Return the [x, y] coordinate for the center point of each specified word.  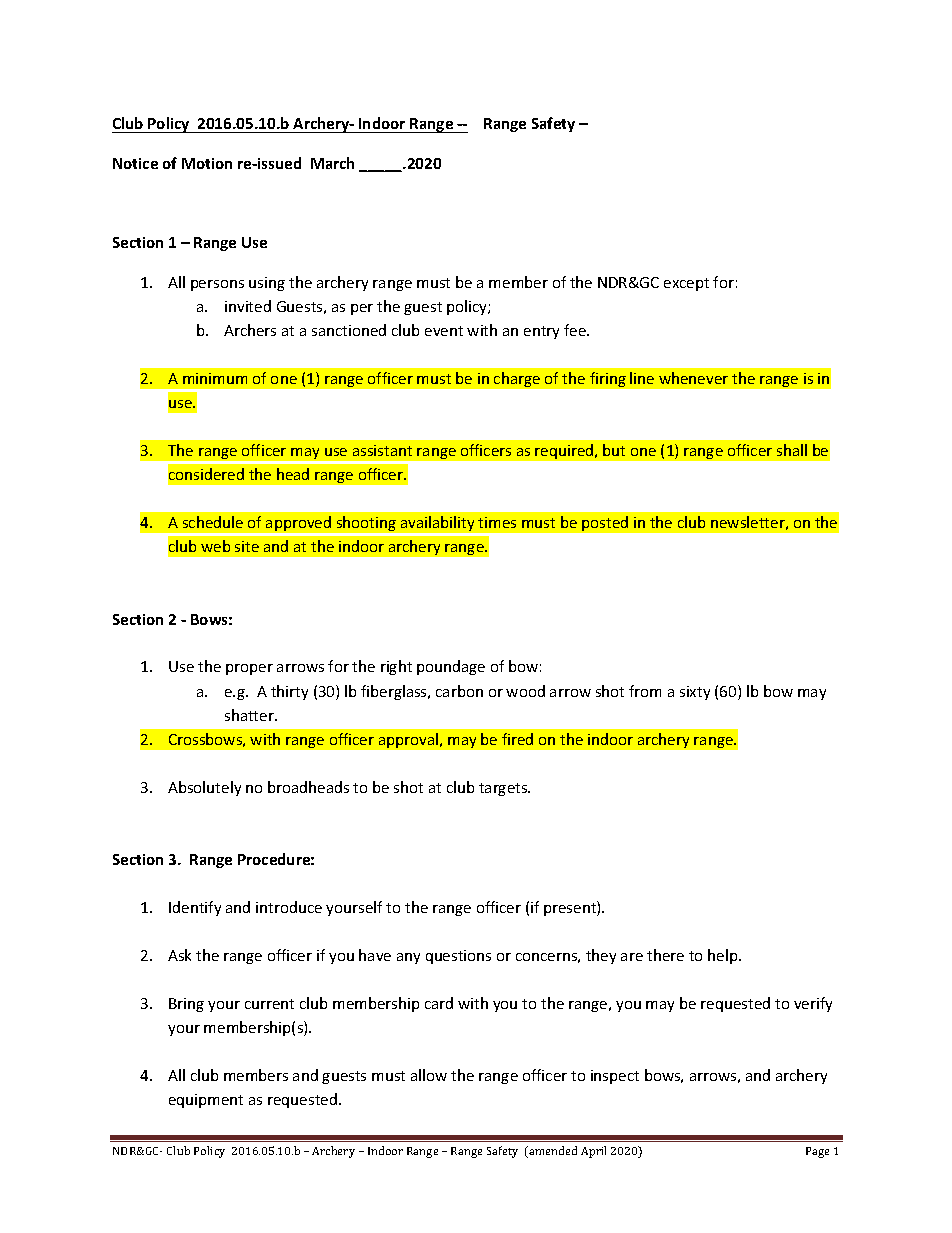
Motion [207, 163]
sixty [695, 693]
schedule [213, 522]
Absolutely [204, 788]
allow [429, 1075]
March [332, 163]
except [686, 284]
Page [817, 1152]
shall [792, 450]
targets [504, 789]
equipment [206, 1101]
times [497, 522]
